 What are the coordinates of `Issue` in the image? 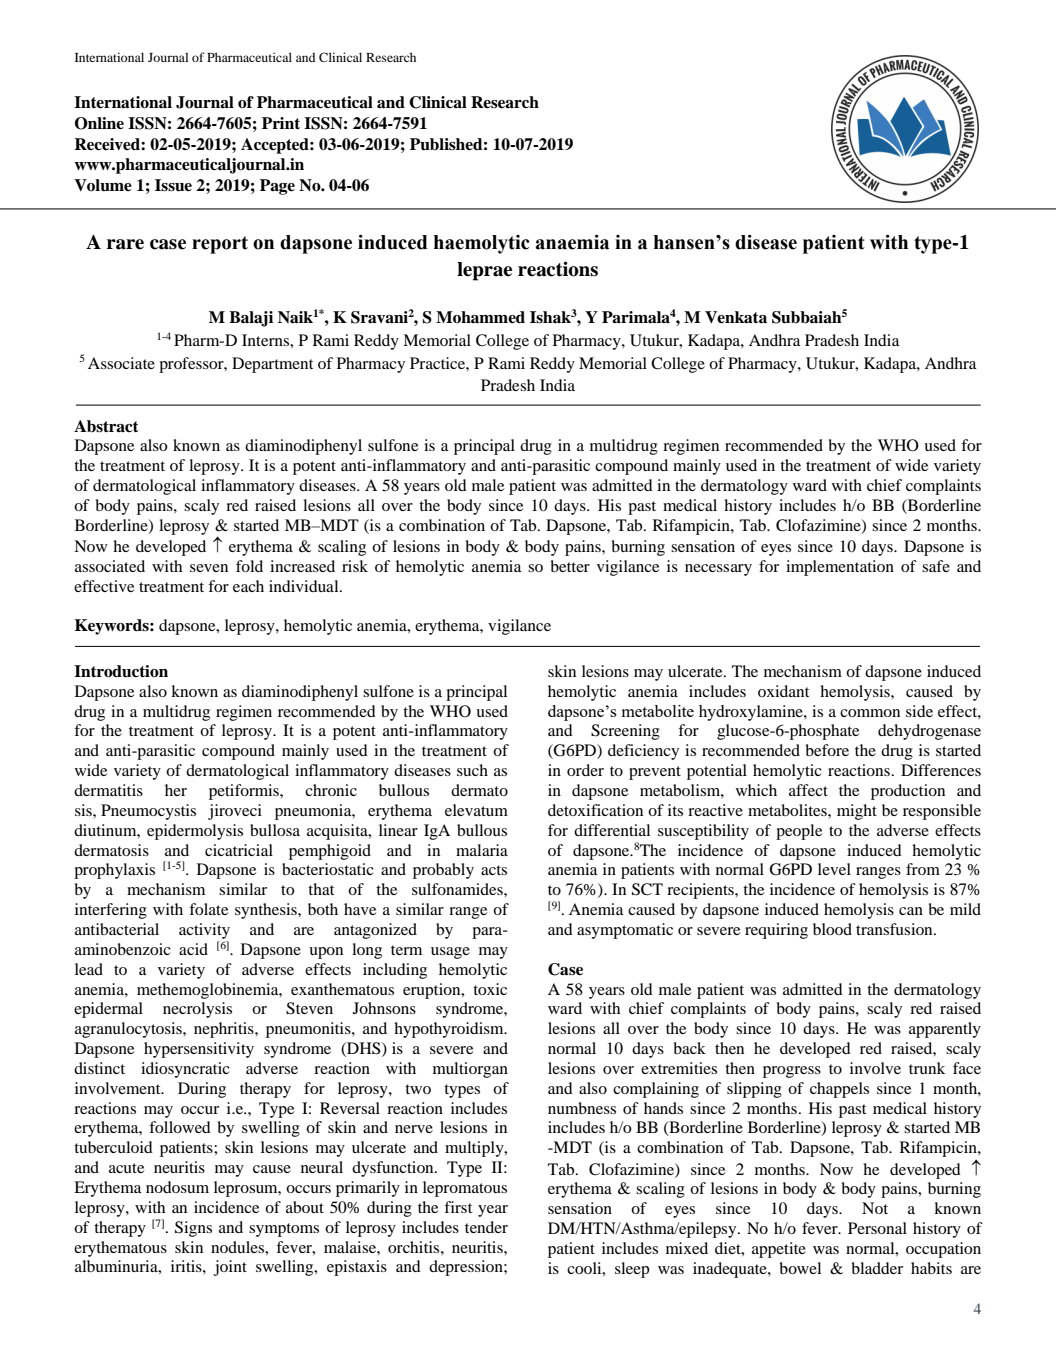 It's located at (173, 185).
